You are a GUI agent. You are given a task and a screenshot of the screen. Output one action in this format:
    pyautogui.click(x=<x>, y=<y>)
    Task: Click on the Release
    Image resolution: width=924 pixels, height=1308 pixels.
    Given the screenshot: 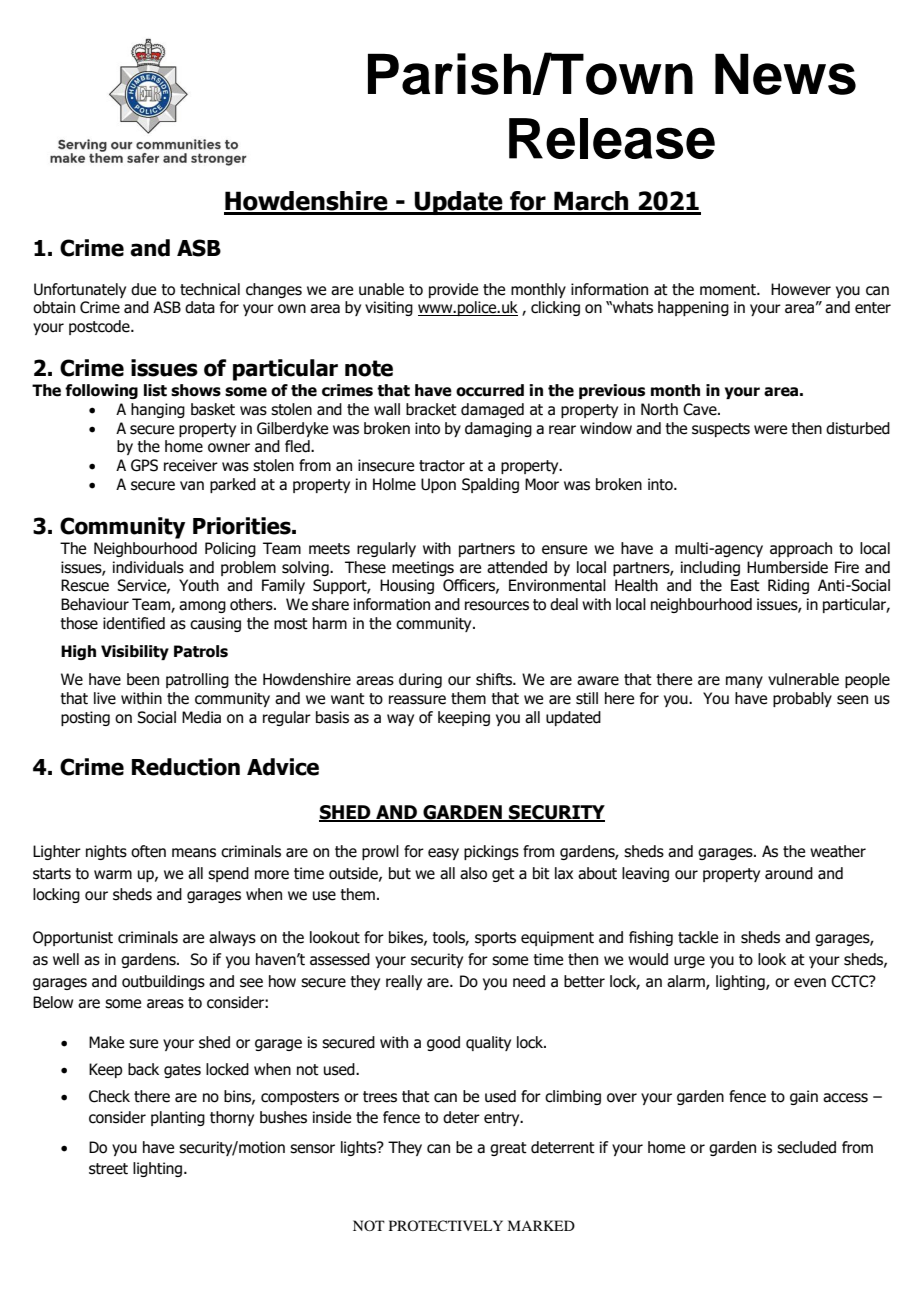 What is the action you would take?
    pyautogui.click(x=612, y=138)
